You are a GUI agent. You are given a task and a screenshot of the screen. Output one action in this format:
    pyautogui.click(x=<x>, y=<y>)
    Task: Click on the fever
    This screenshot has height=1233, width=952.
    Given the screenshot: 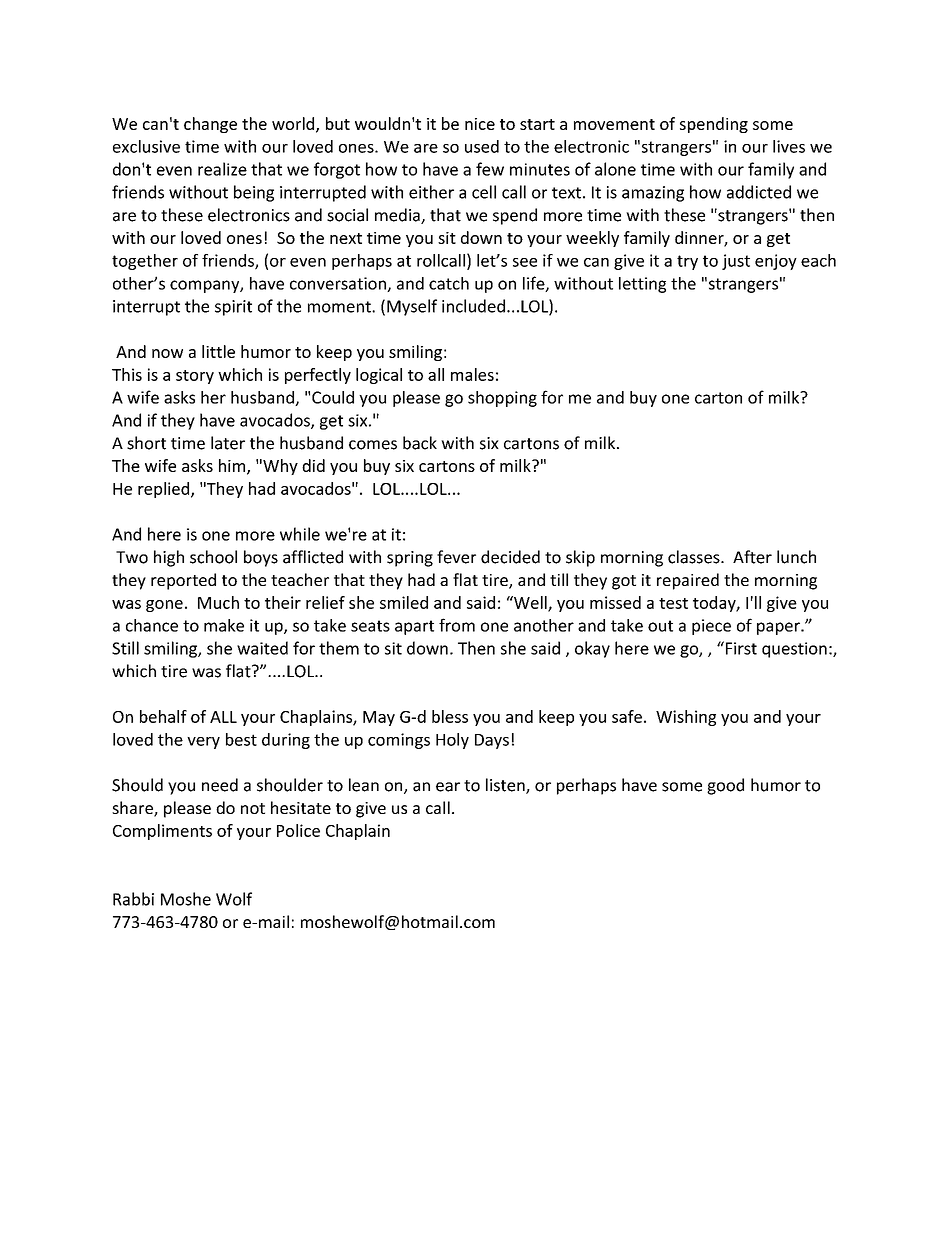 What is the action you would take?
    pyautogui.click(x=456, y=557)
